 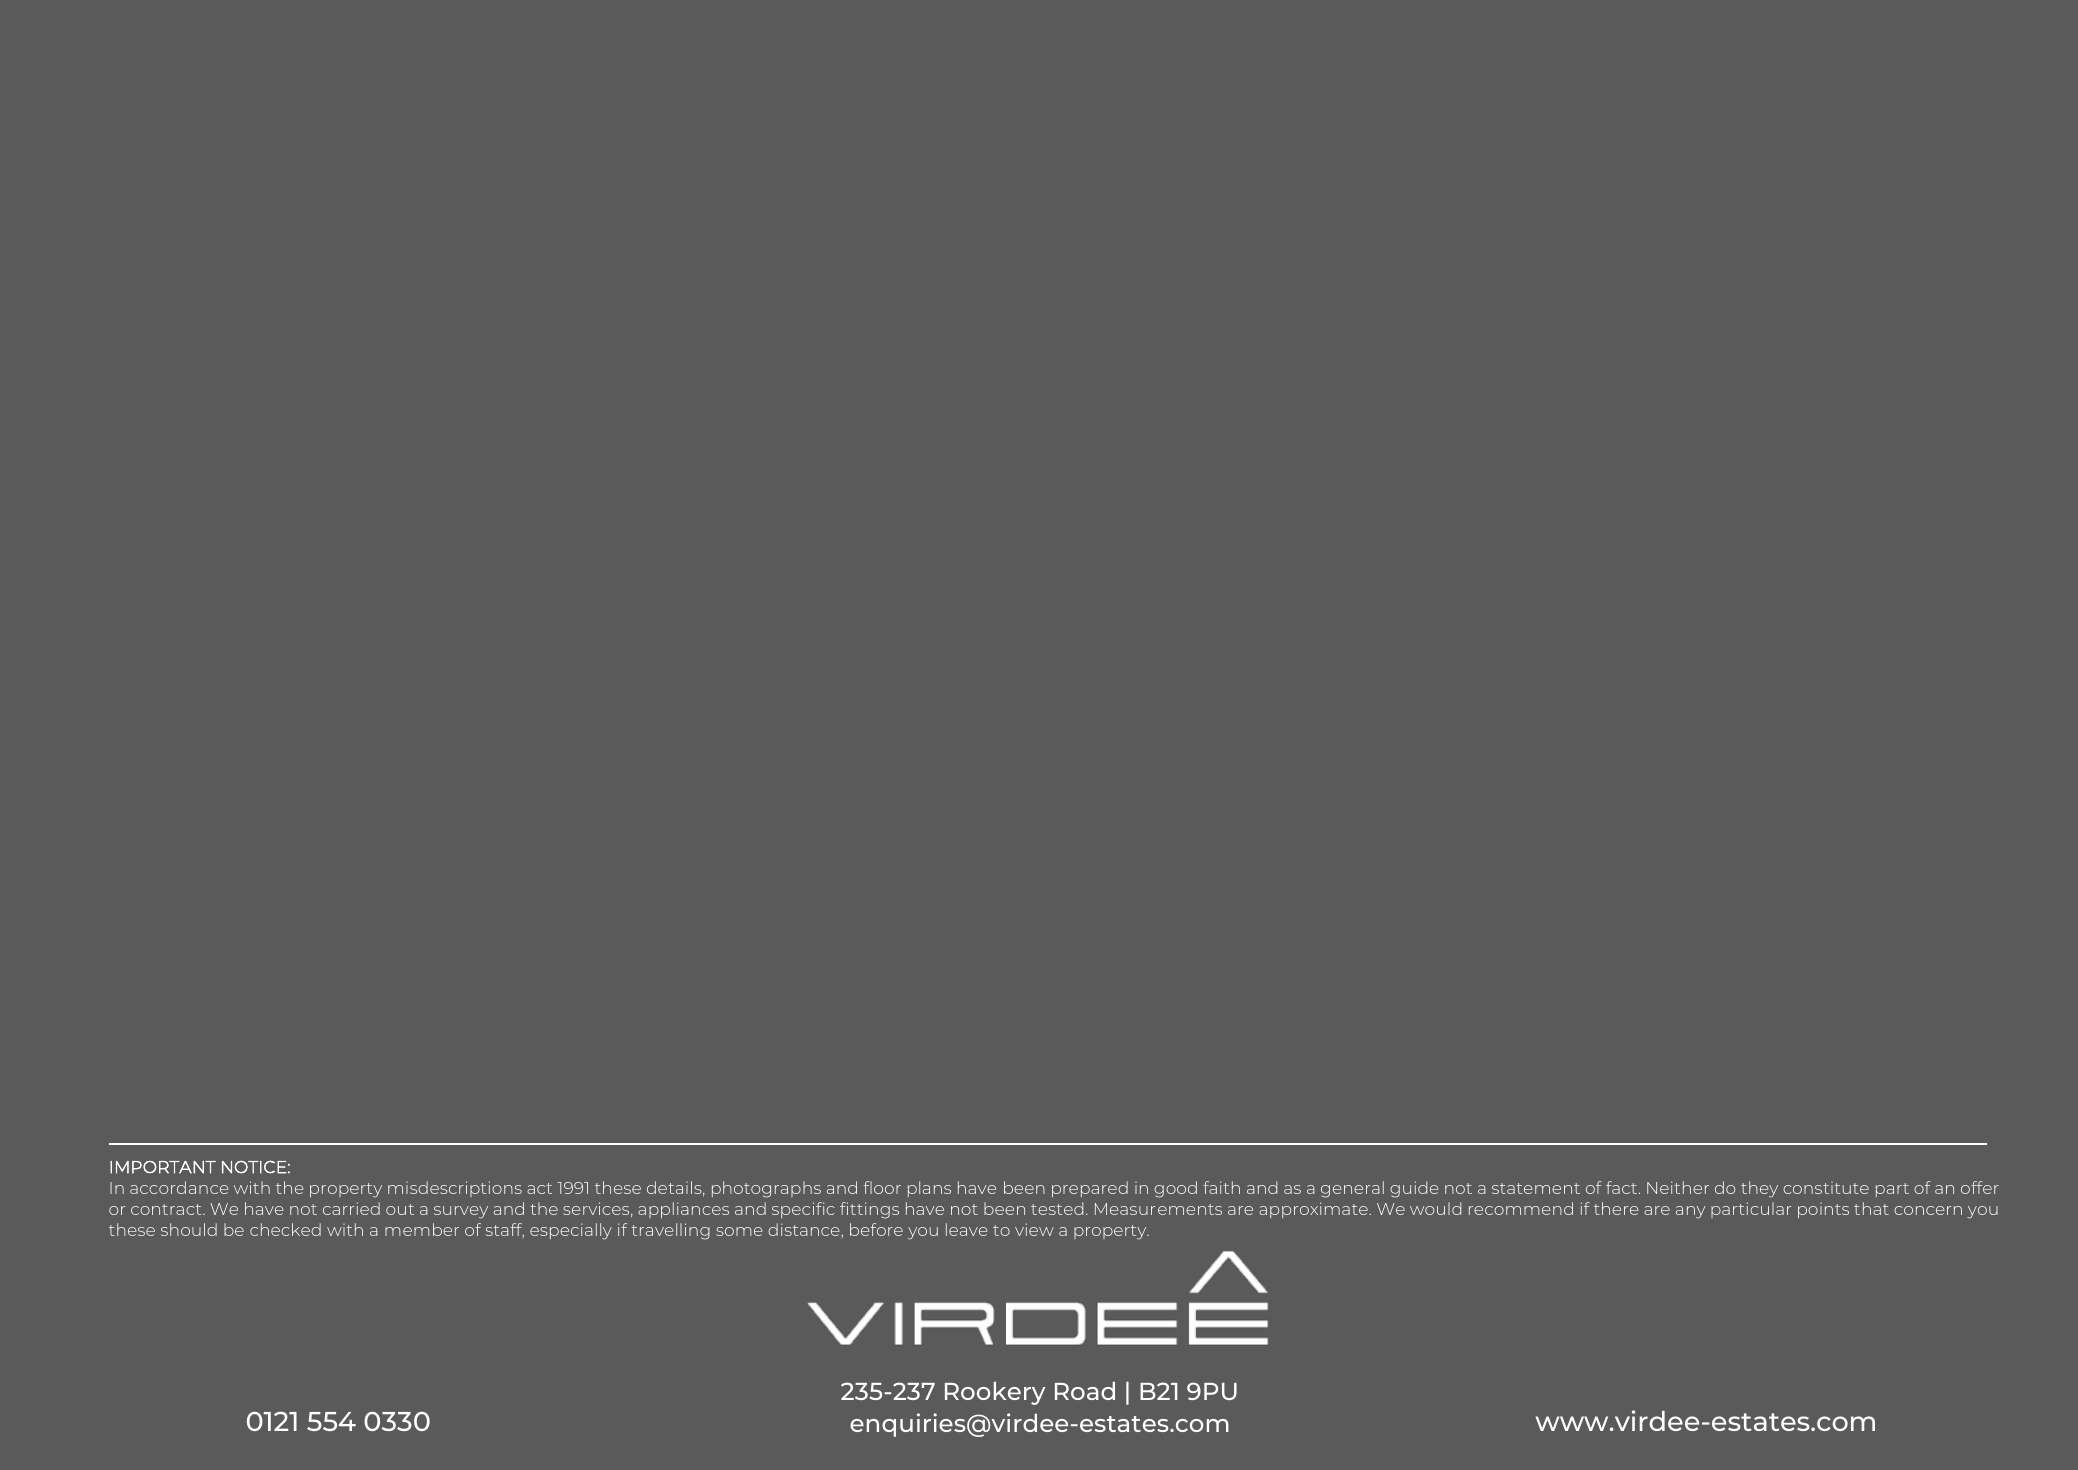 What do you see at coordinates (739, 1231) in the screenshot?
I see `some` at bounding box center [739, 1231].
